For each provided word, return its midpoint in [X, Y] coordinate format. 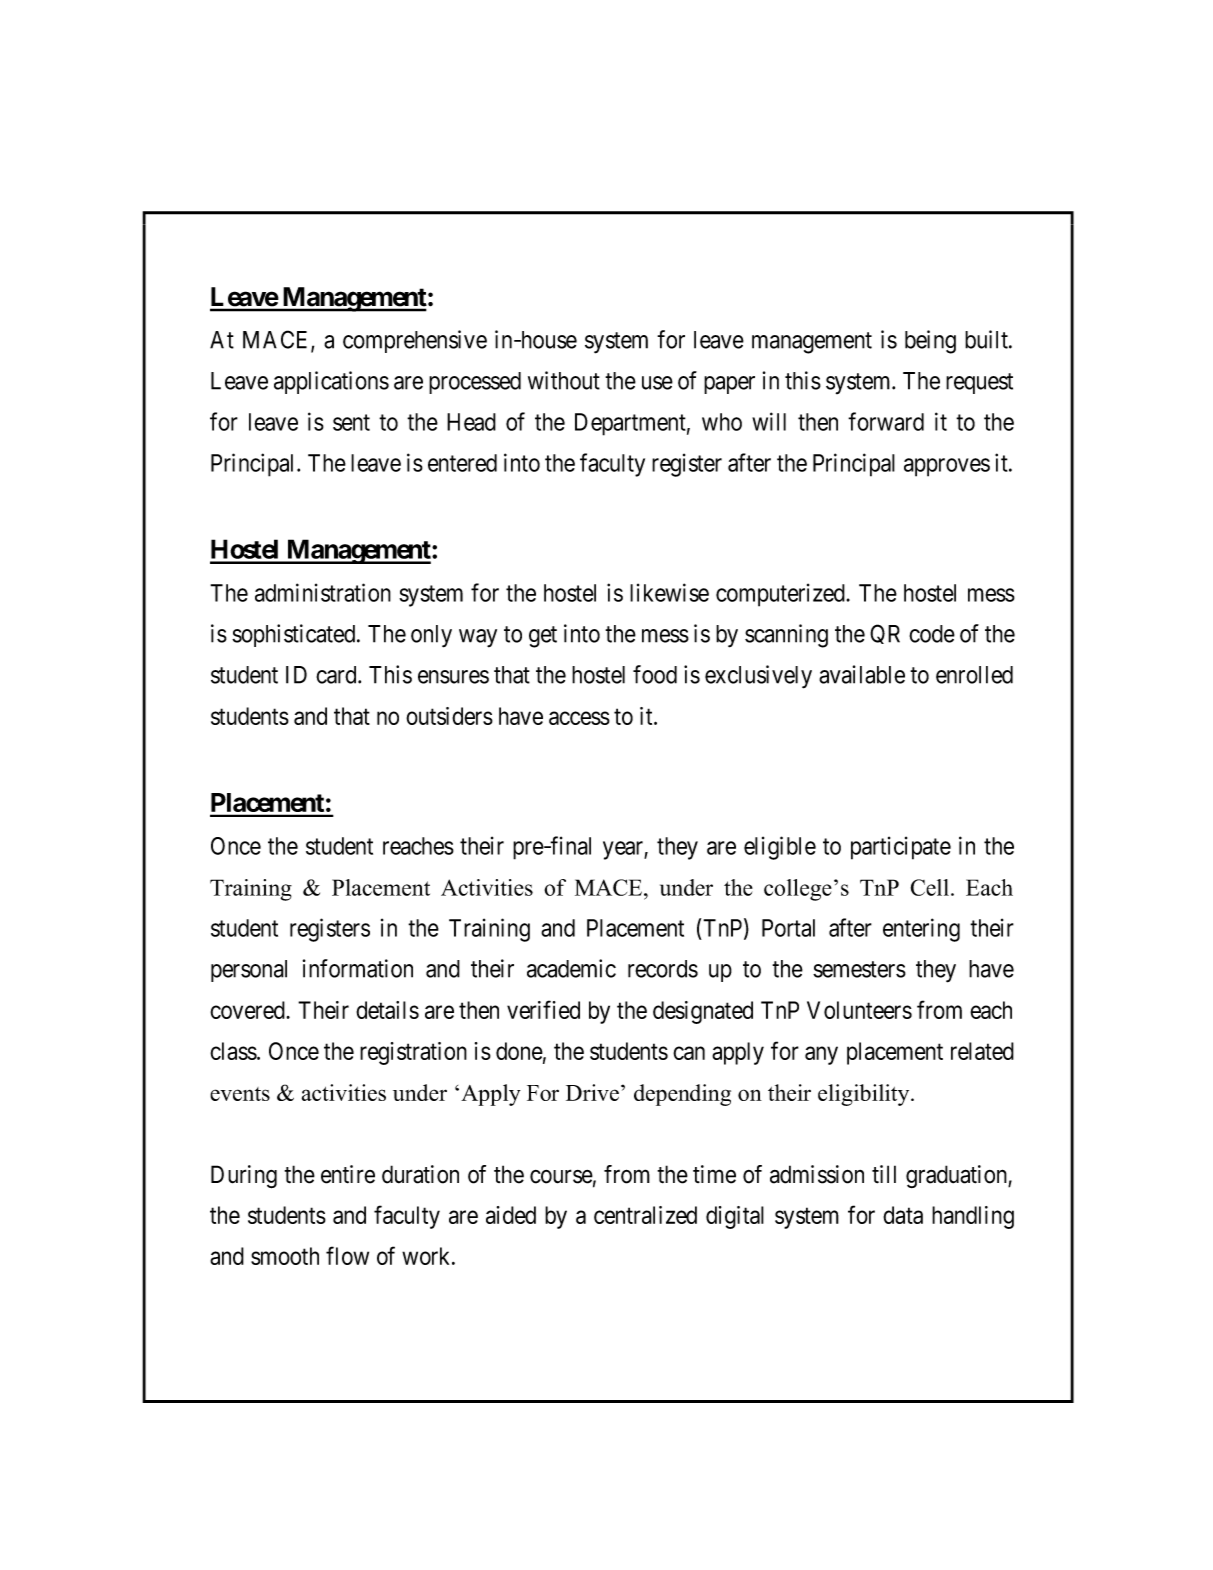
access [579, 718]
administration [323, 592]
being [930, 342]
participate [901, 848]
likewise [669, 592]
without [564, 380]
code [932, 634]
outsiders [449, 716]
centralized [645, 1215]
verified [543, 1009]
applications [331, 382]
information [358, 968]
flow [347, 1255]
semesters [859, 969]
